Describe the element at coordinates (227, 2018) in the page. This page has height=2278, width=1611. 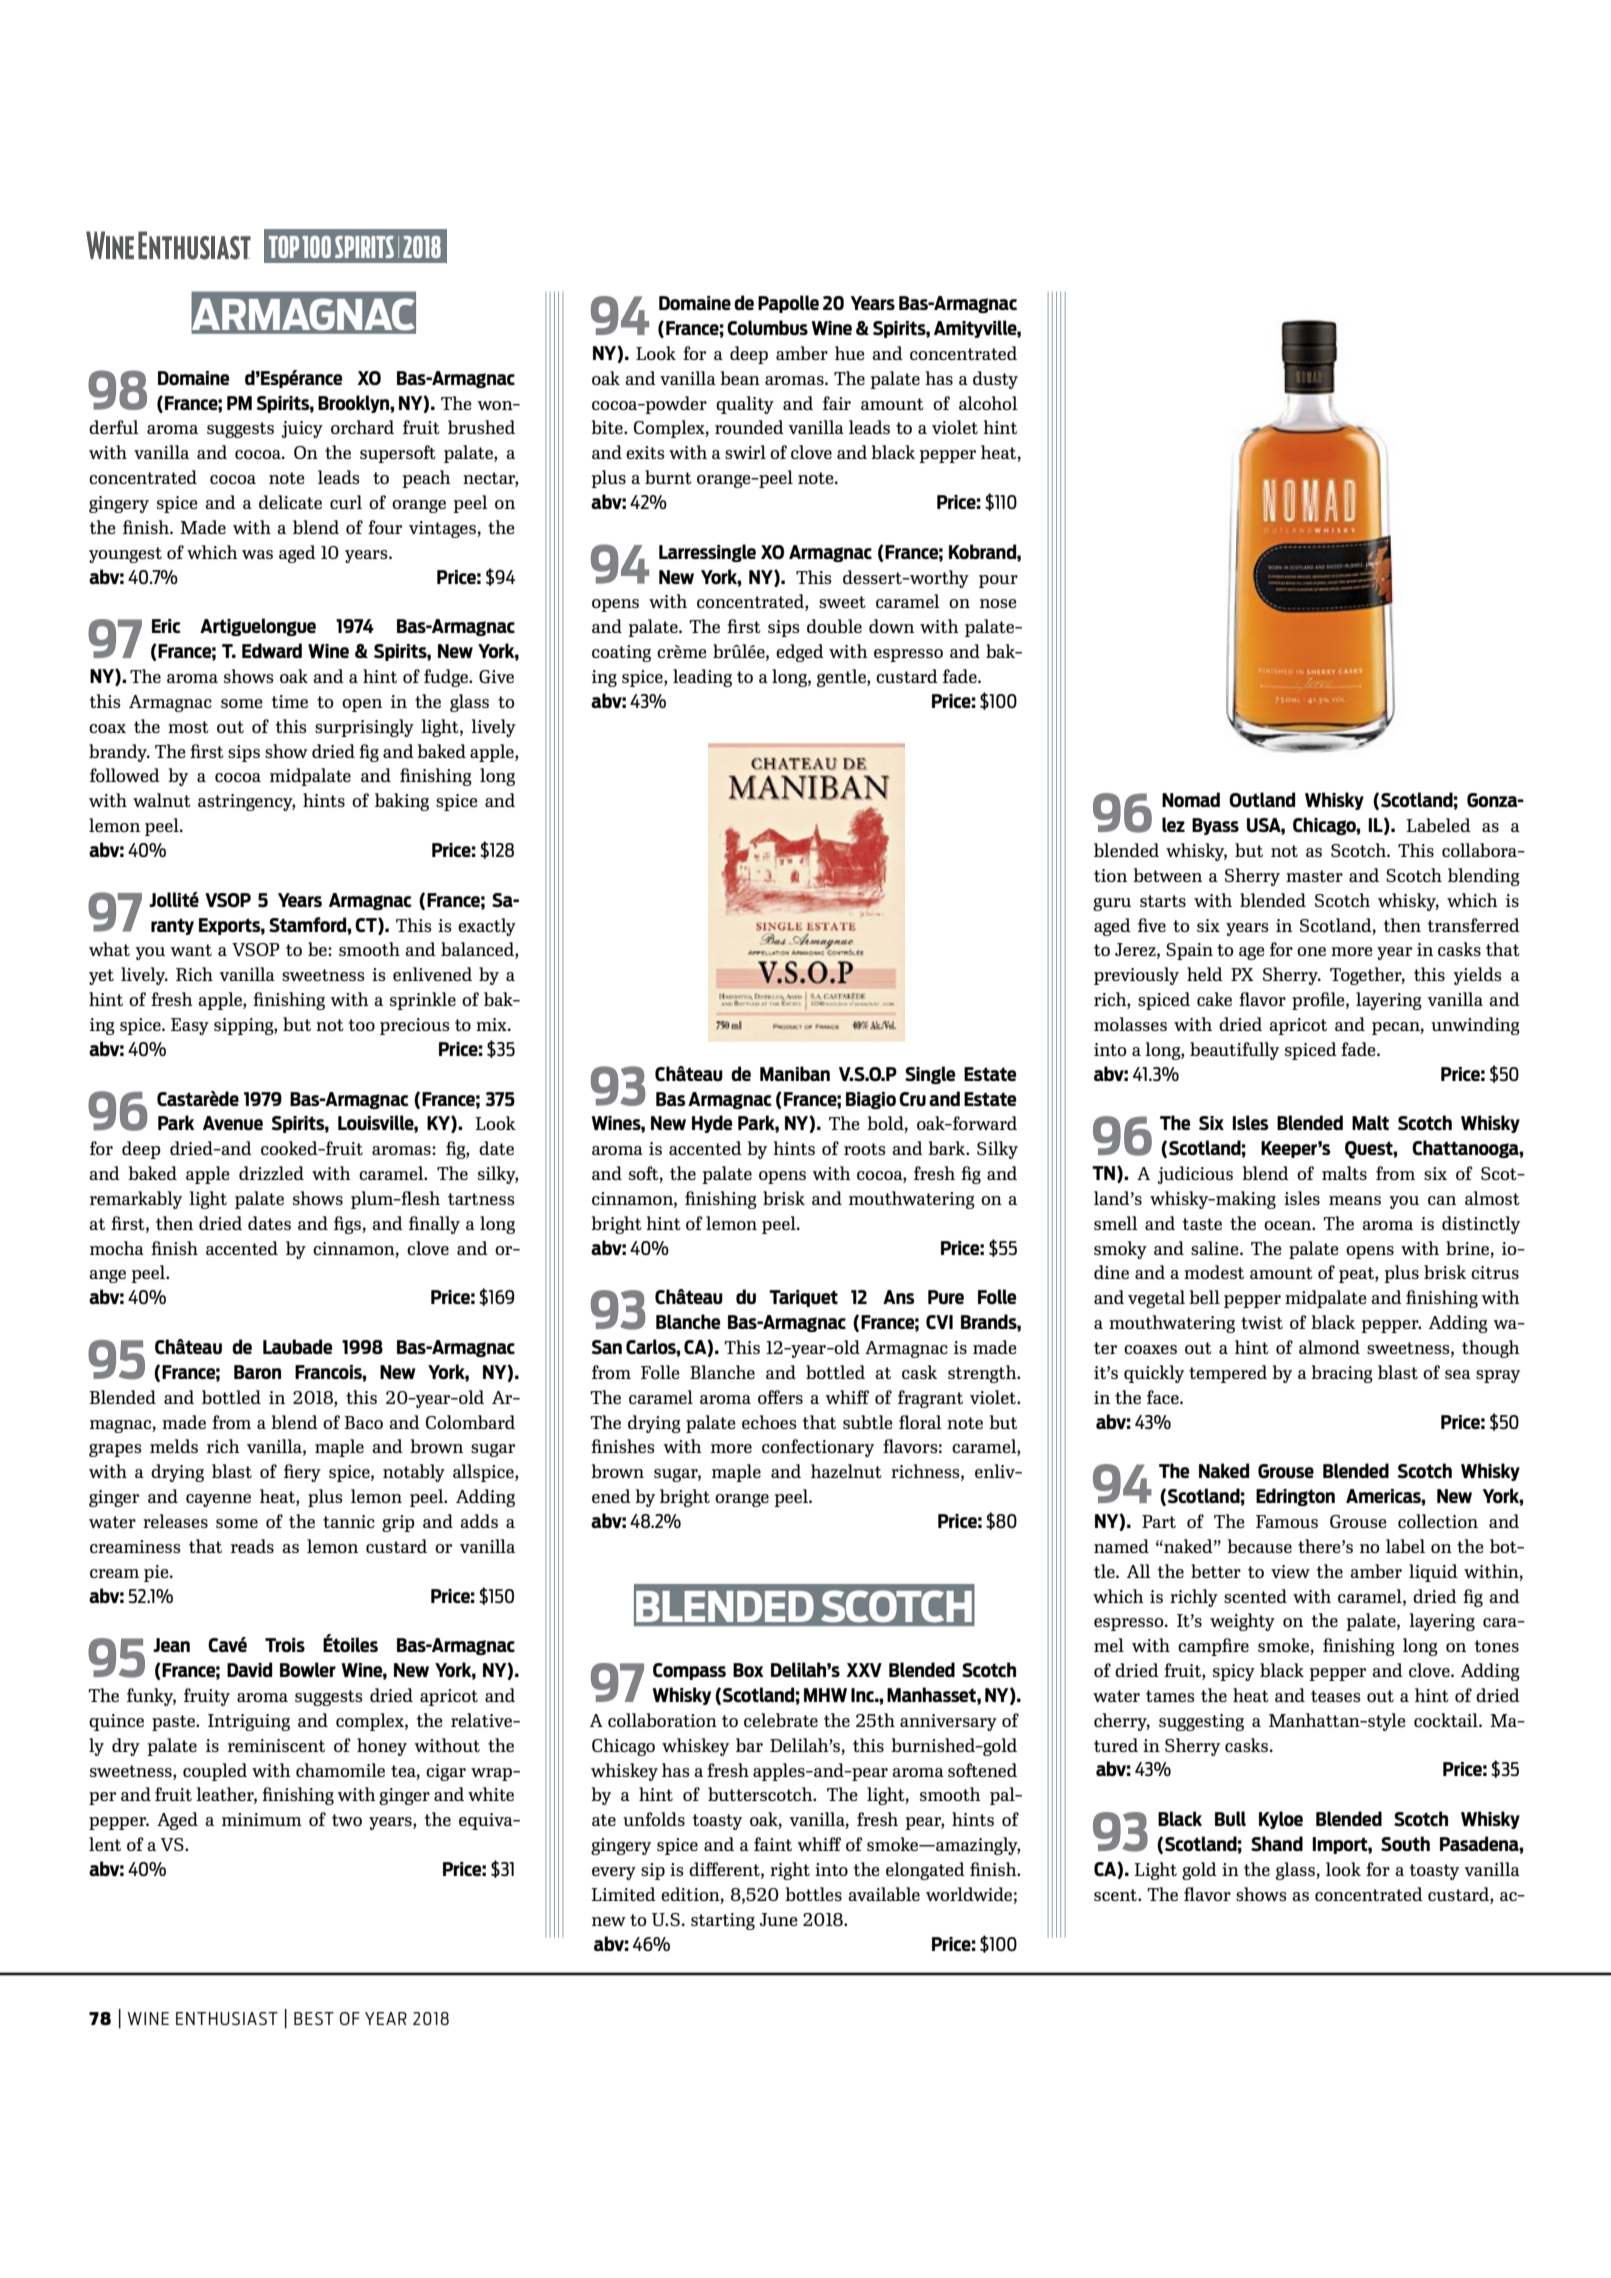
I see `ENTHUSIAST` at that location.
